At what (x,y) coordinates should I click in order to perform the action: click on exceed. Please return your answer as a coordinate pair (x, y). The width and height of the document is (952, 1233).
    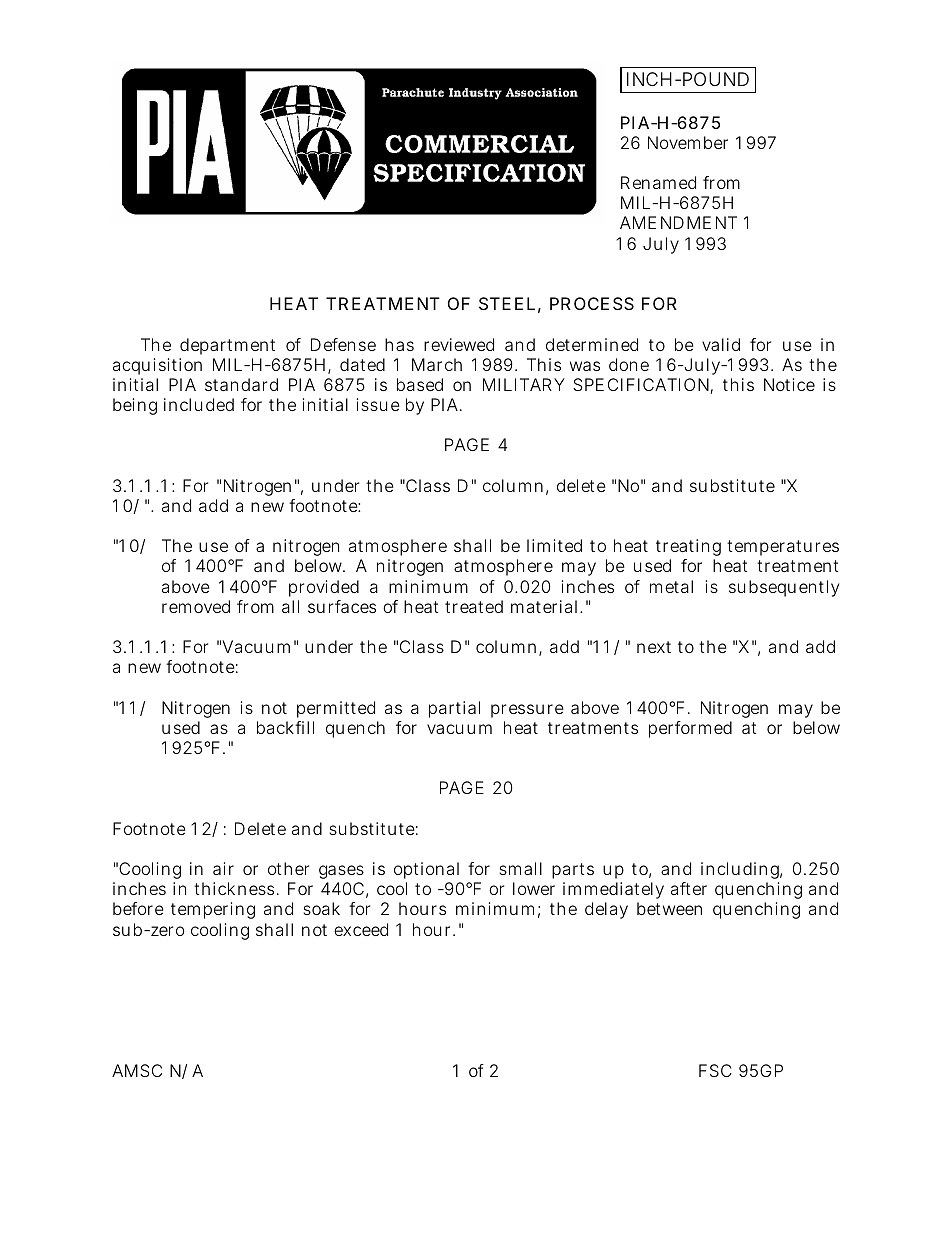
    Looking at the image, I should click on (361, 929).
